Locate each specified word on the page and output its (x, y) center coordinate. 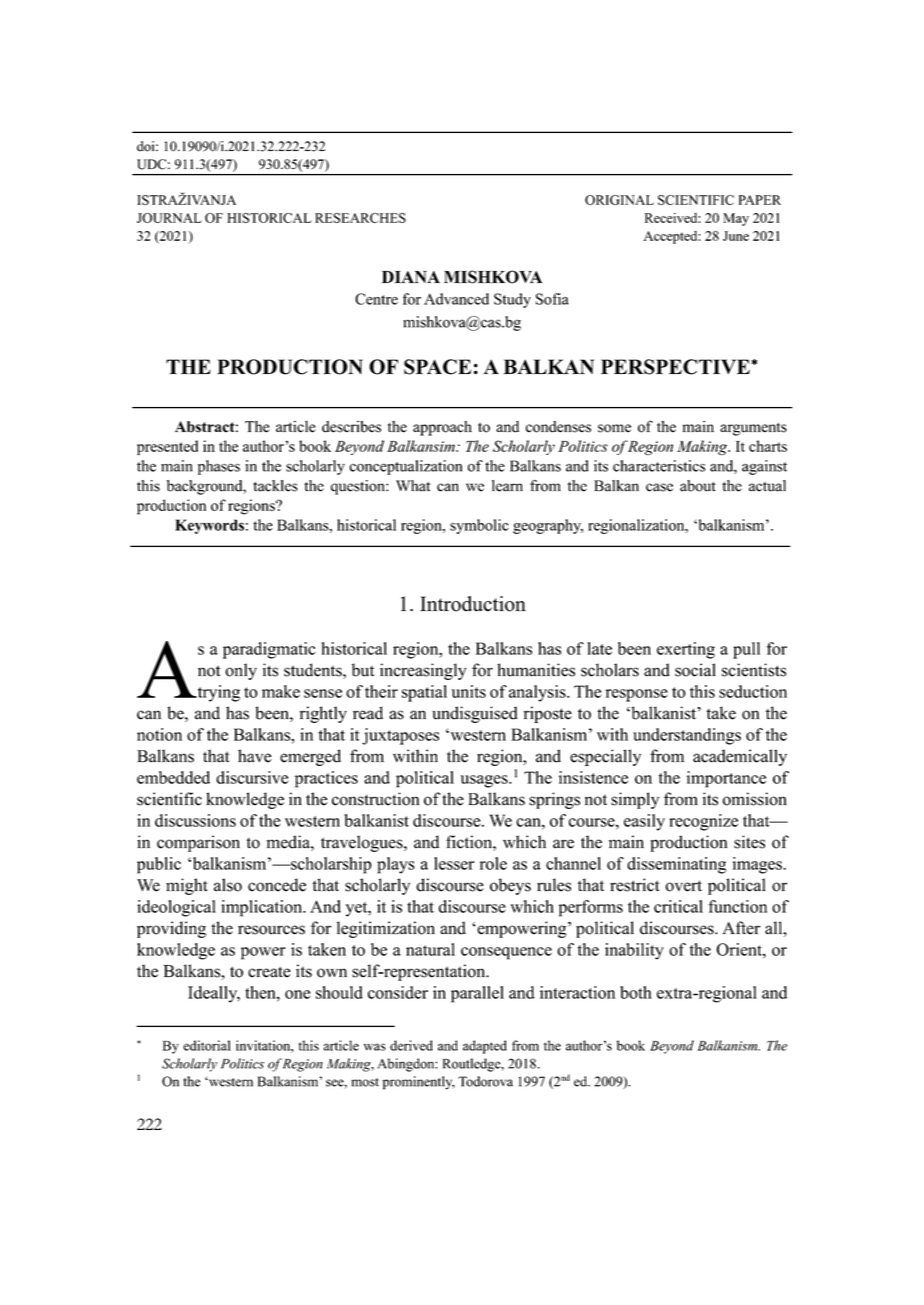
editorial (206, 1045)
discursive (252, 777)
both (636, 992)
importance (726, 779)
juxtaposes (400, 736)
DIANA (411, 277)
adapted (485, 1047)
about (698, 486)
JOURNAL (169, 218)
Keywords (209, 526)
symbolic (479, 526)
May (736, 219)
